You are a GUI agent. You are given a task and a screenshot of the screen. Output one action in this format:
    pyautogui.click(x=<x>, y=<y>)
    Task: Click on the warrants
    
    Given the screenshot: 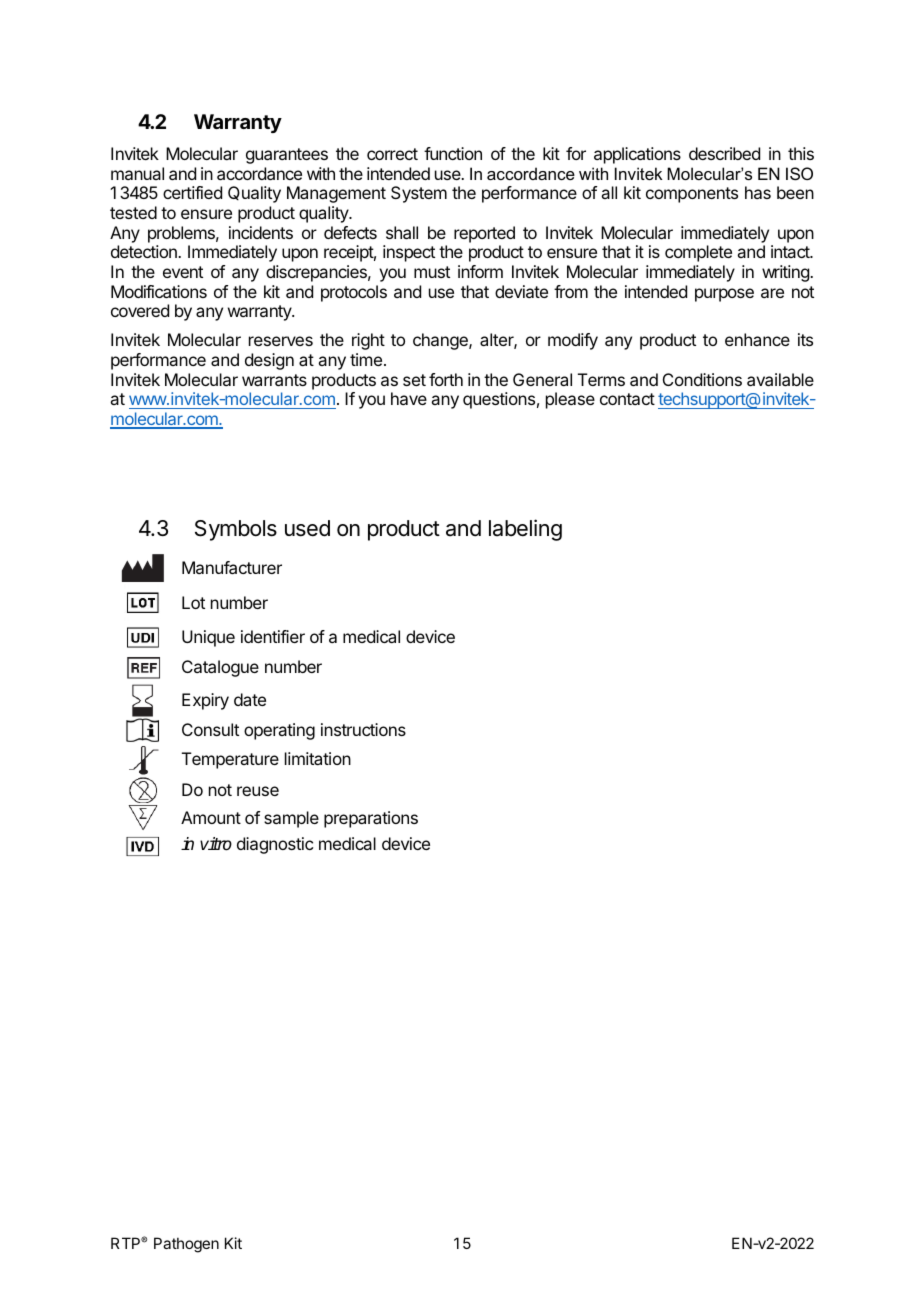 What is the action you would take?
    pyautogui.click(x=274, y=380)
